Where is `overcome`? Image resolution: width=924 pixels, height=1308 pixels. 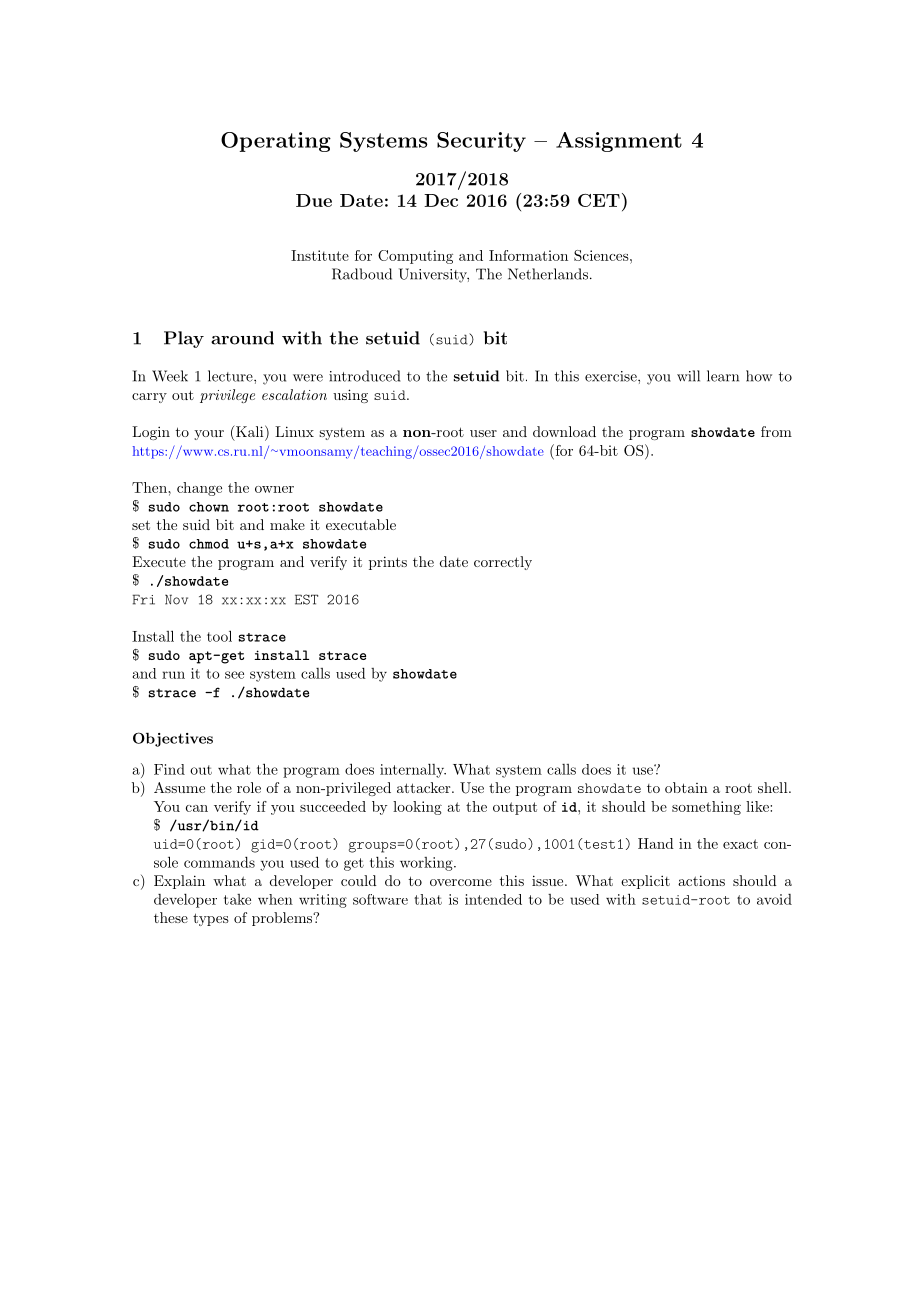 overcome is located at coordinates (461, 882).
